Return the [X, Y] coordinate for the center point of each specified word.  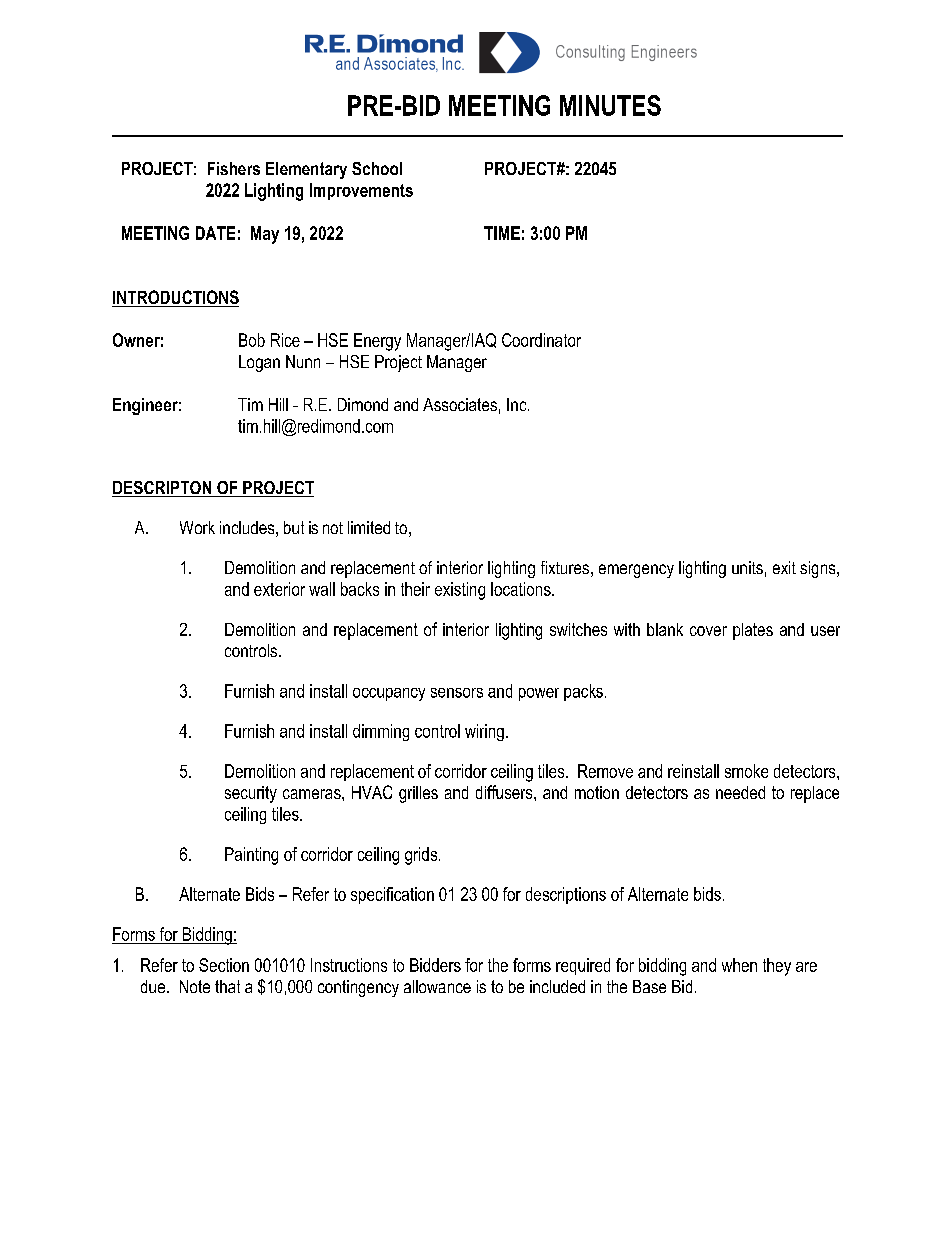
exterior [279, 589]
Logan [259, 363]
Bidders [435, 965]
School [377, 168]
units [747, 567]
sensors [457, 693]
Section [224, 965]
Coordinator [541, 340]
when [739, 965]
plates [753, 631]
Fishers [234, 168]
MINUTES [610, 105]
